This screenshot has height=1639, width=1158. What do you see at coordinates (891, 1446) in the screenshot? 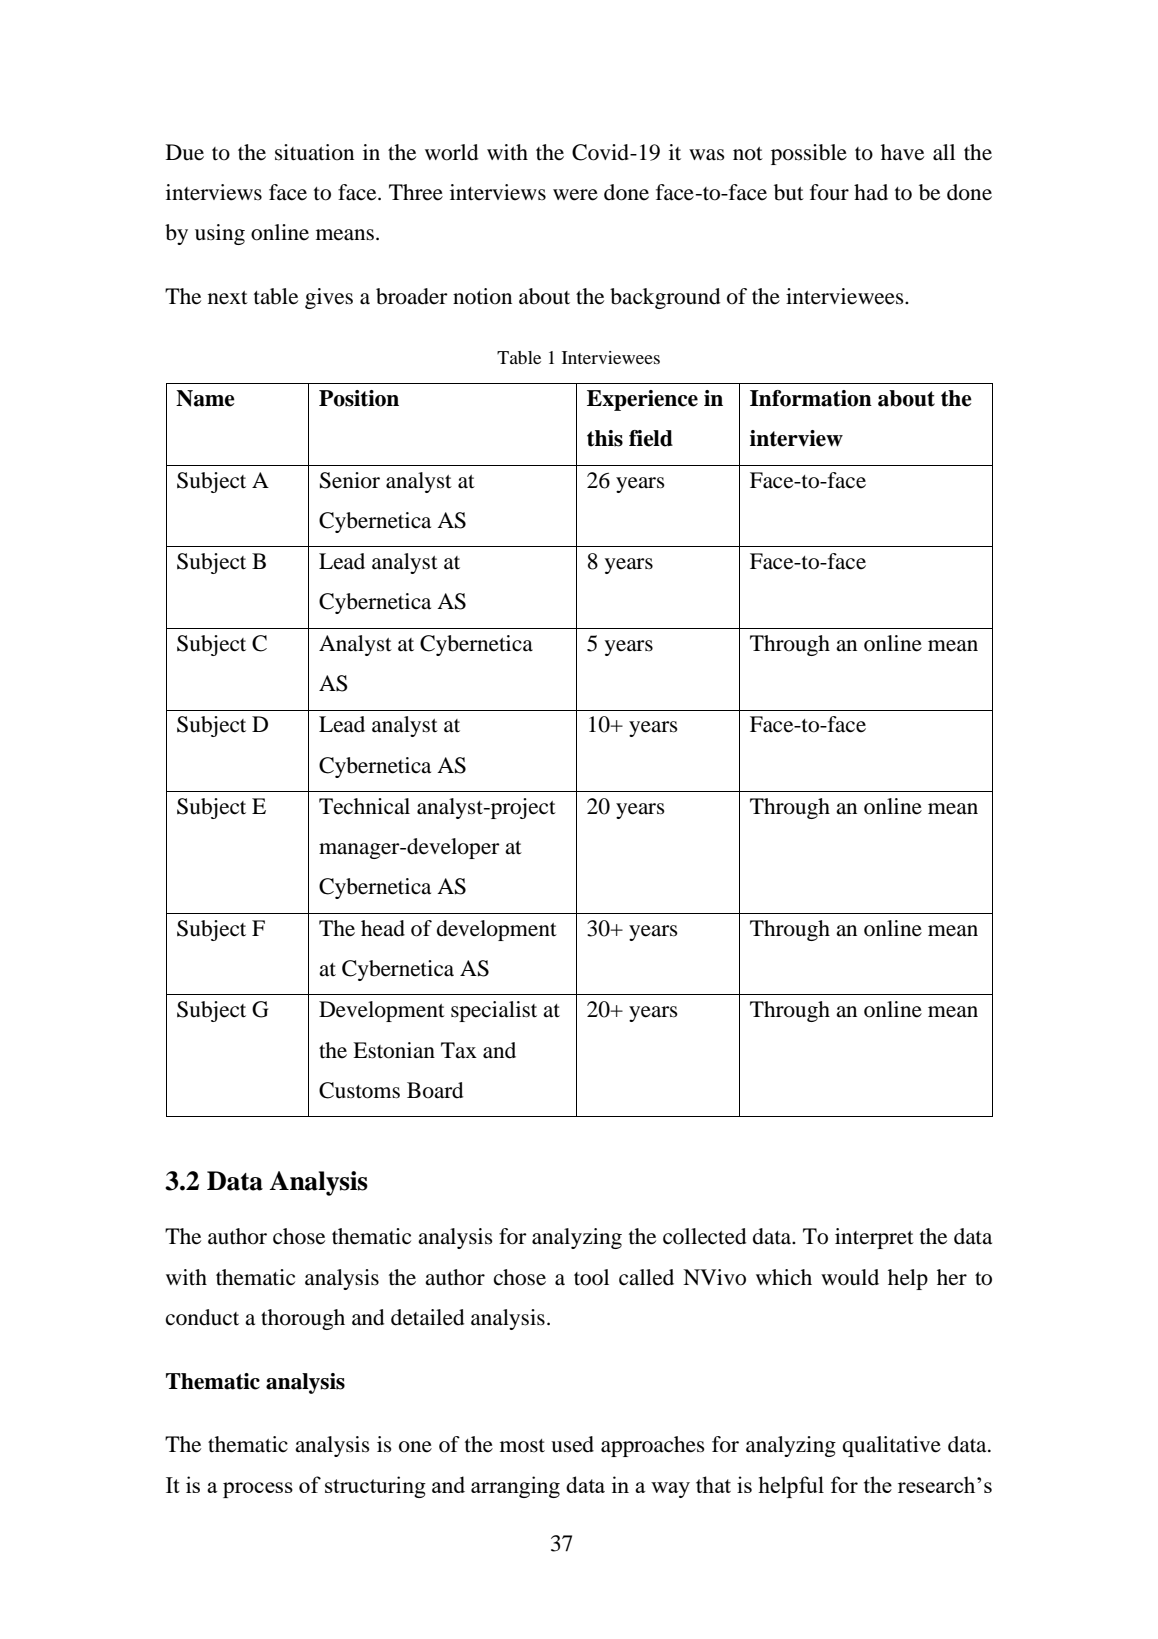
I see `qualitative` at bounding box center [891, 1446].
